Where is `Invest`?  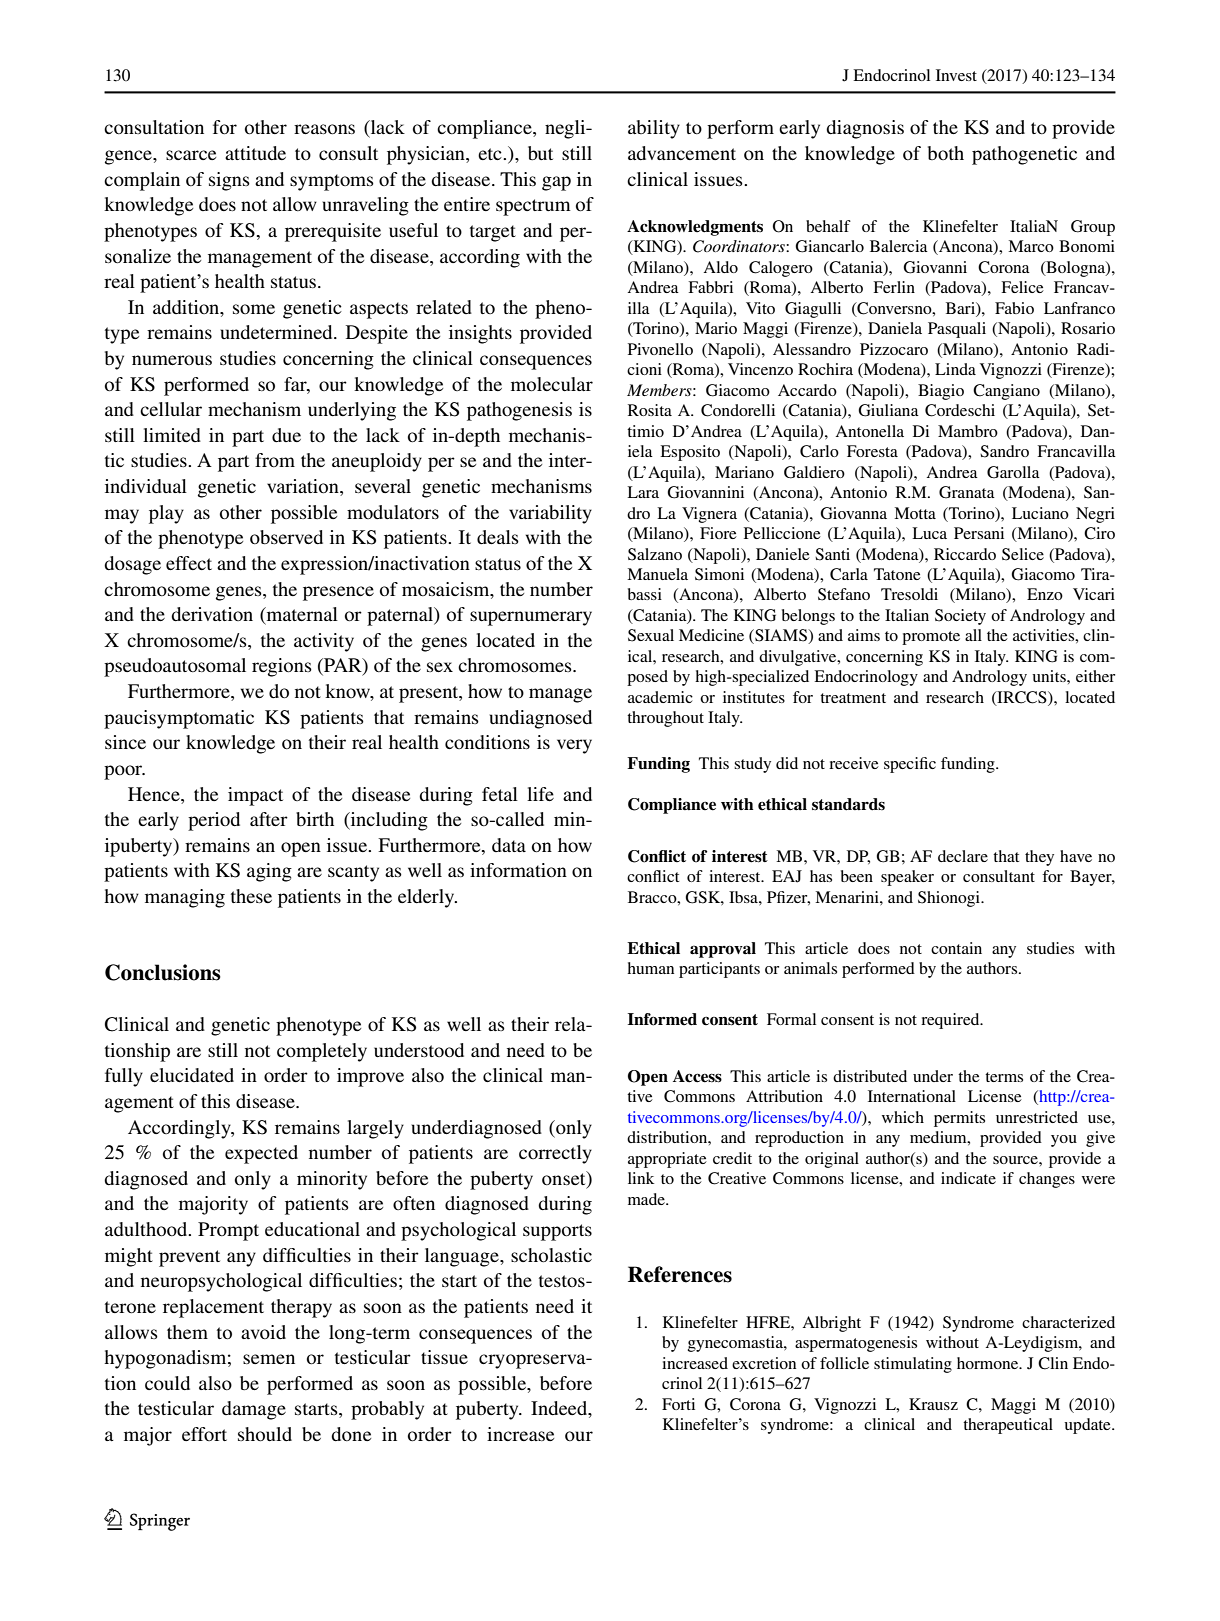
Invest is located at coordinates (956, 75).
